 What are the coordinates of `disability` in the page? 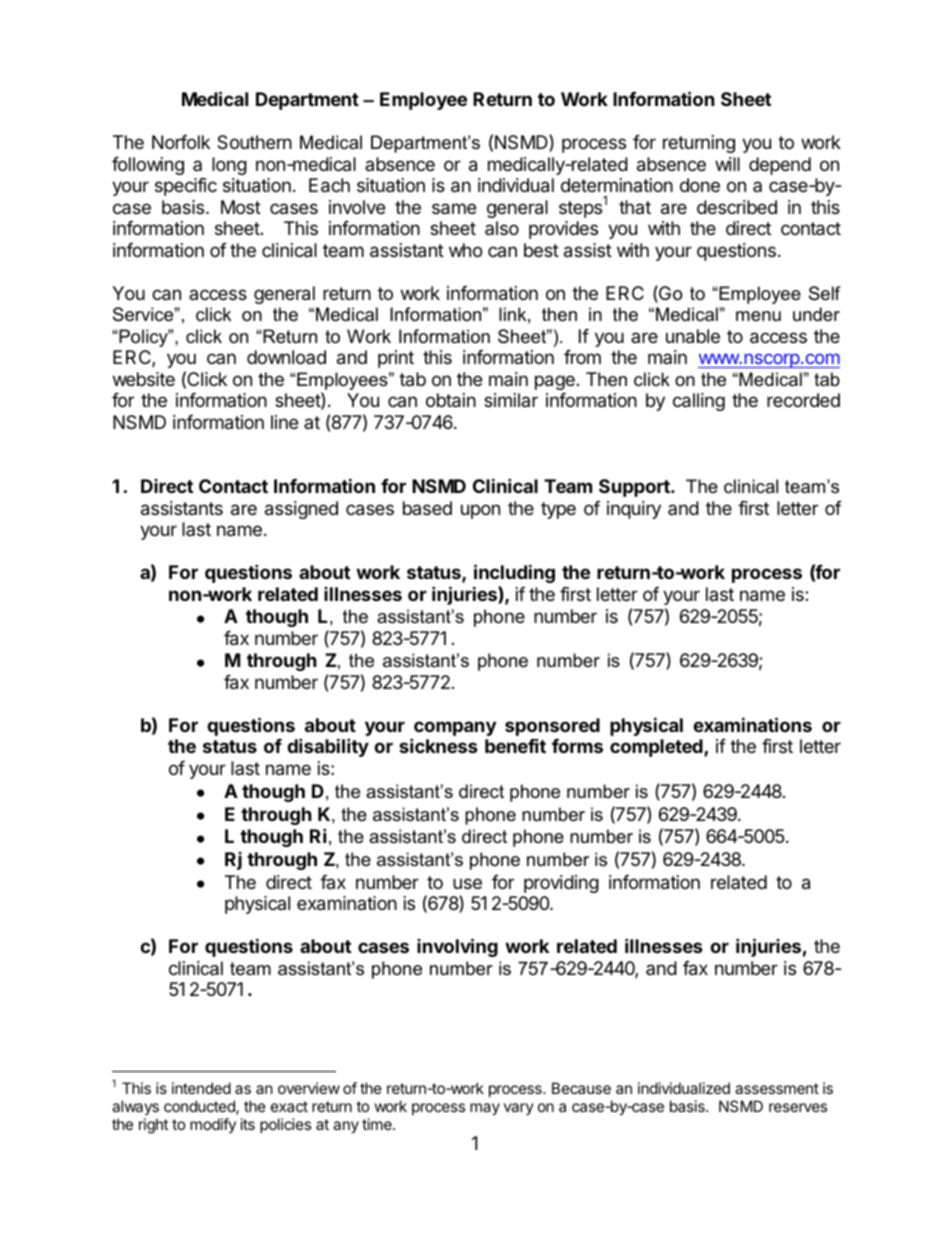 It's located at (328, 747).
